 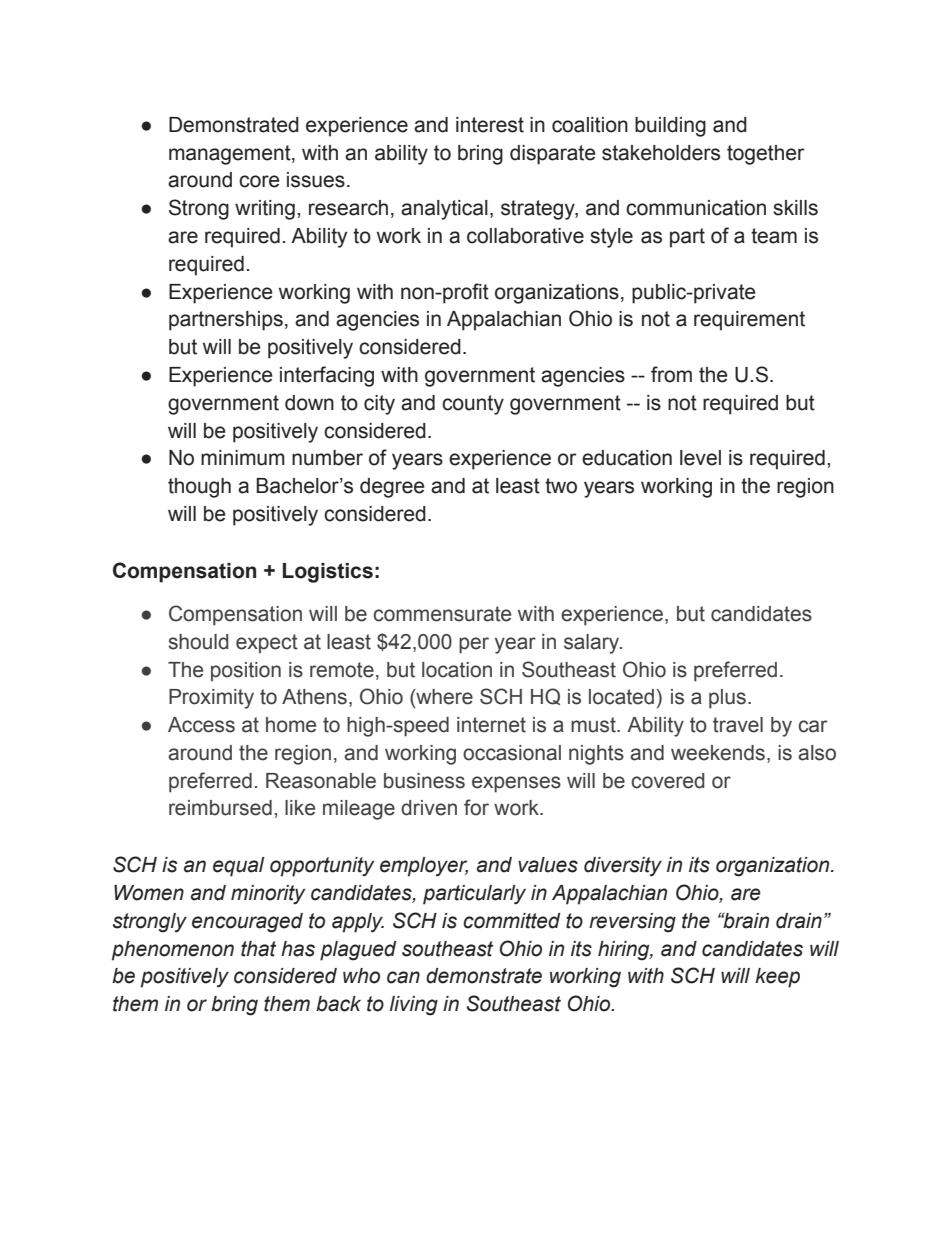 I want to click on core, so click(x=259, y=181).
